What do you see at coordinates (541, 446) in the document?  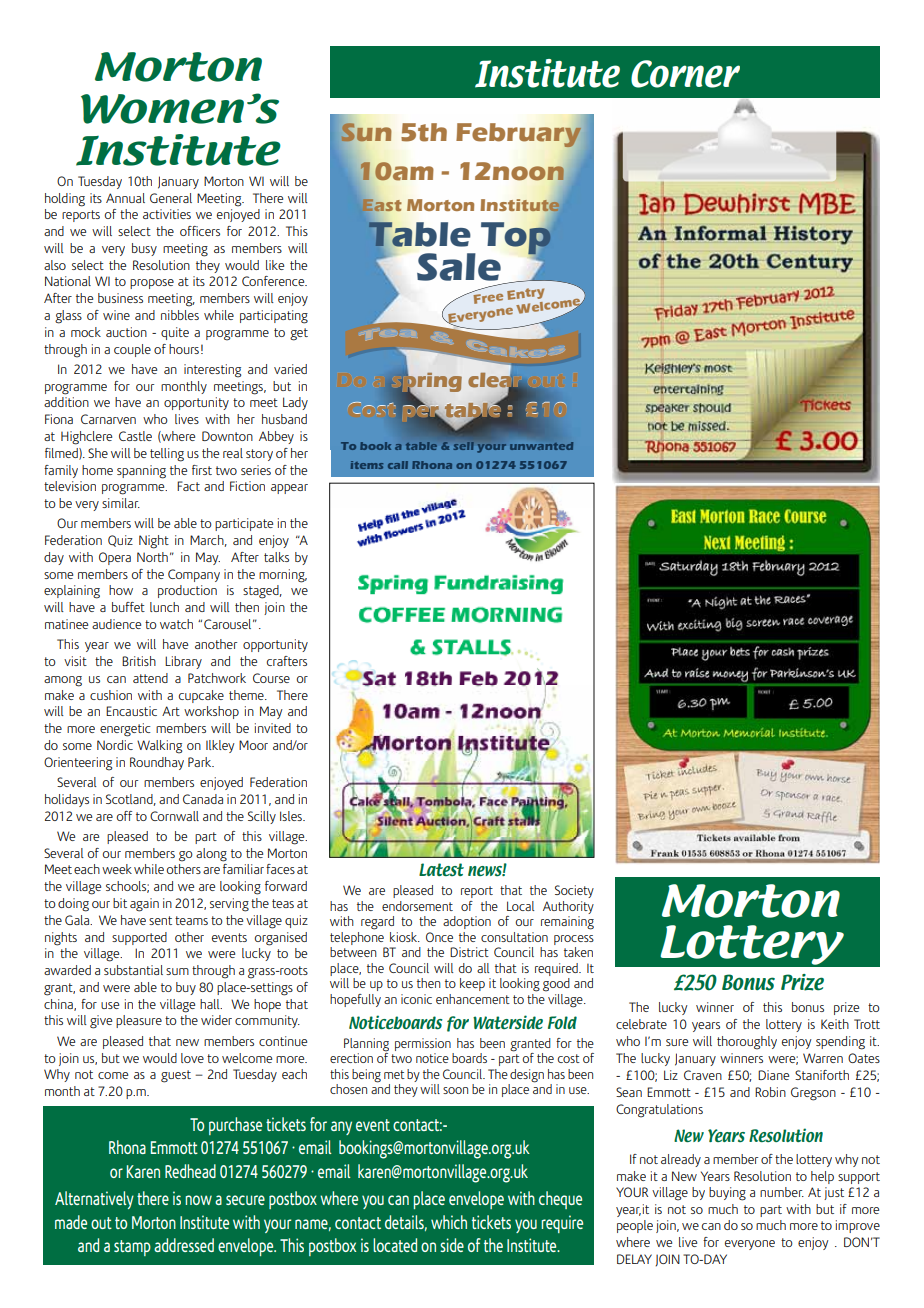 I see `unwanted` at bounding box center [541, 446].
